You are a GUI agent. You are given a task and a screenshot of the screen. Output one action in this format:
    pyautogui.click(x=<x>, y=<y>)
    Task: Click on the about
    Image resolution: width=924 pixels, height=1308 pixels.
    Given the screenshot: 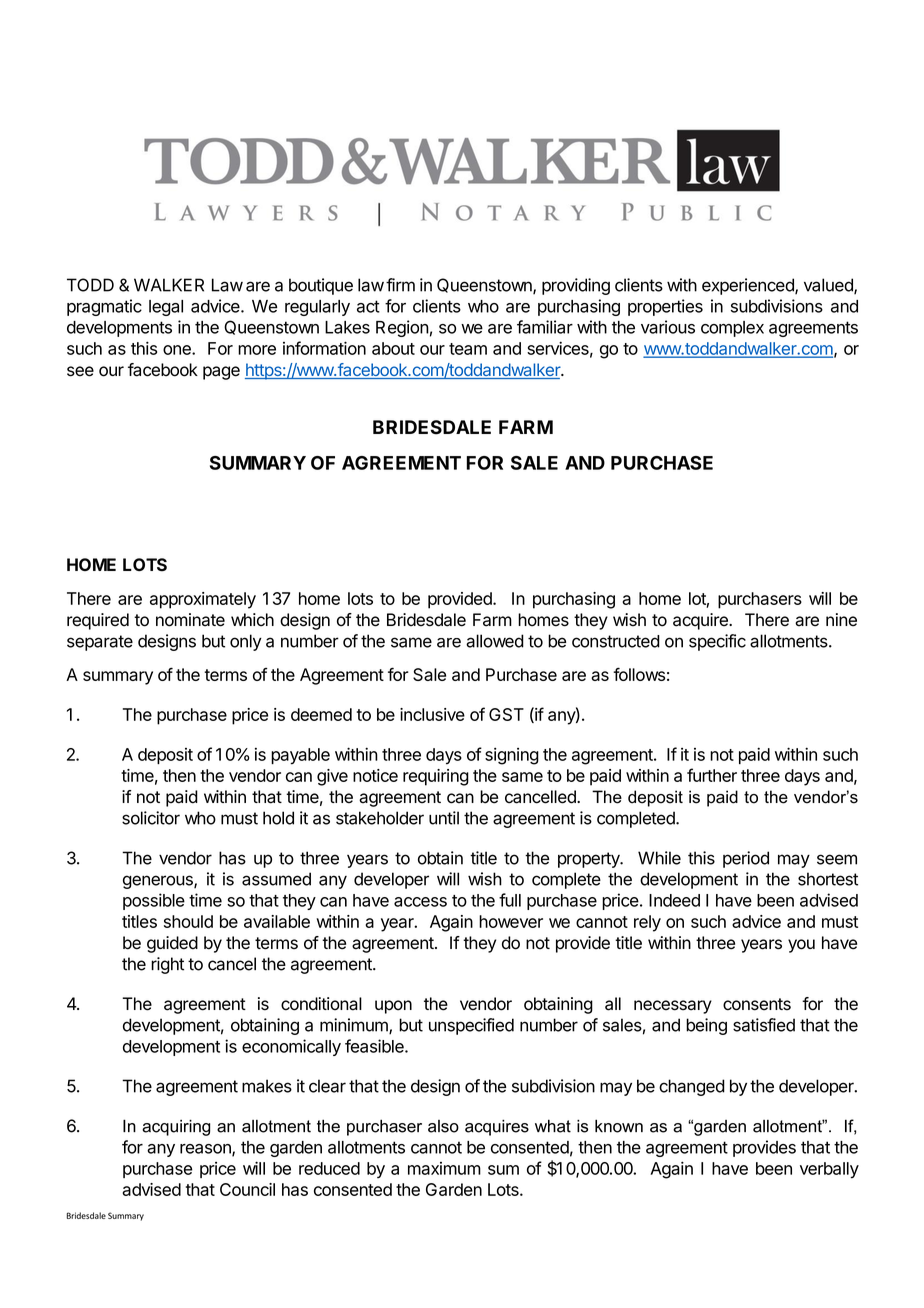 What is the action you would take?
    pyautogui.click(x=393, y=348)
